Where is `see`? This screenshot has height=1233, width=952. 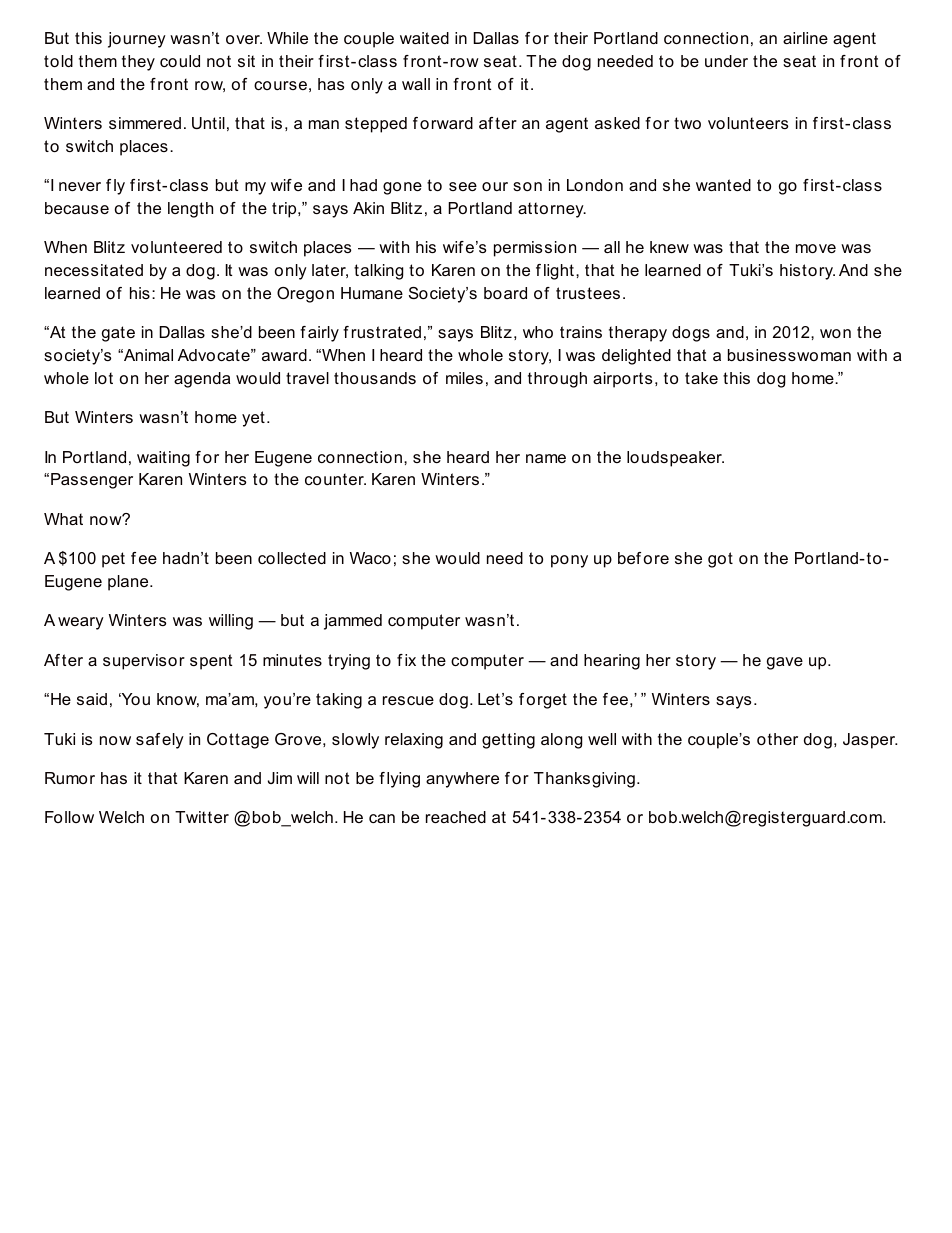 see is located at coordinates (463, 186).
